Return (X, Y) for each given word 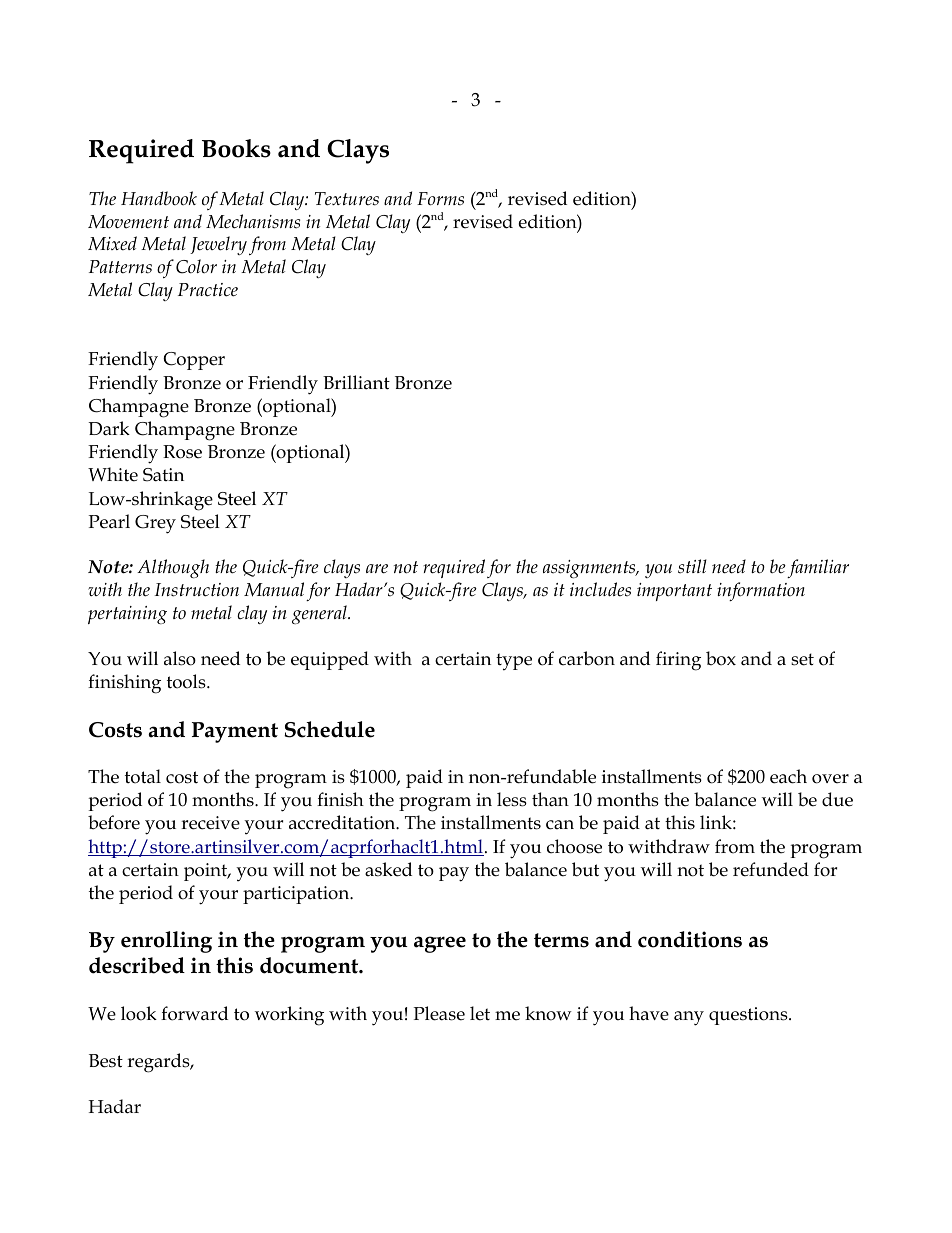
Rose (182, 452)
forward (194, 1013)
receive (210, 823)
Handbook (159, 198)
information (761, 591)
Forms (440, 199)
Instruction (197, 590)
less (512, 799)
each (788, 776)
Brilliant (356, 382)
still (692, 566)
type (514, 662)
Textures (347, 199)
